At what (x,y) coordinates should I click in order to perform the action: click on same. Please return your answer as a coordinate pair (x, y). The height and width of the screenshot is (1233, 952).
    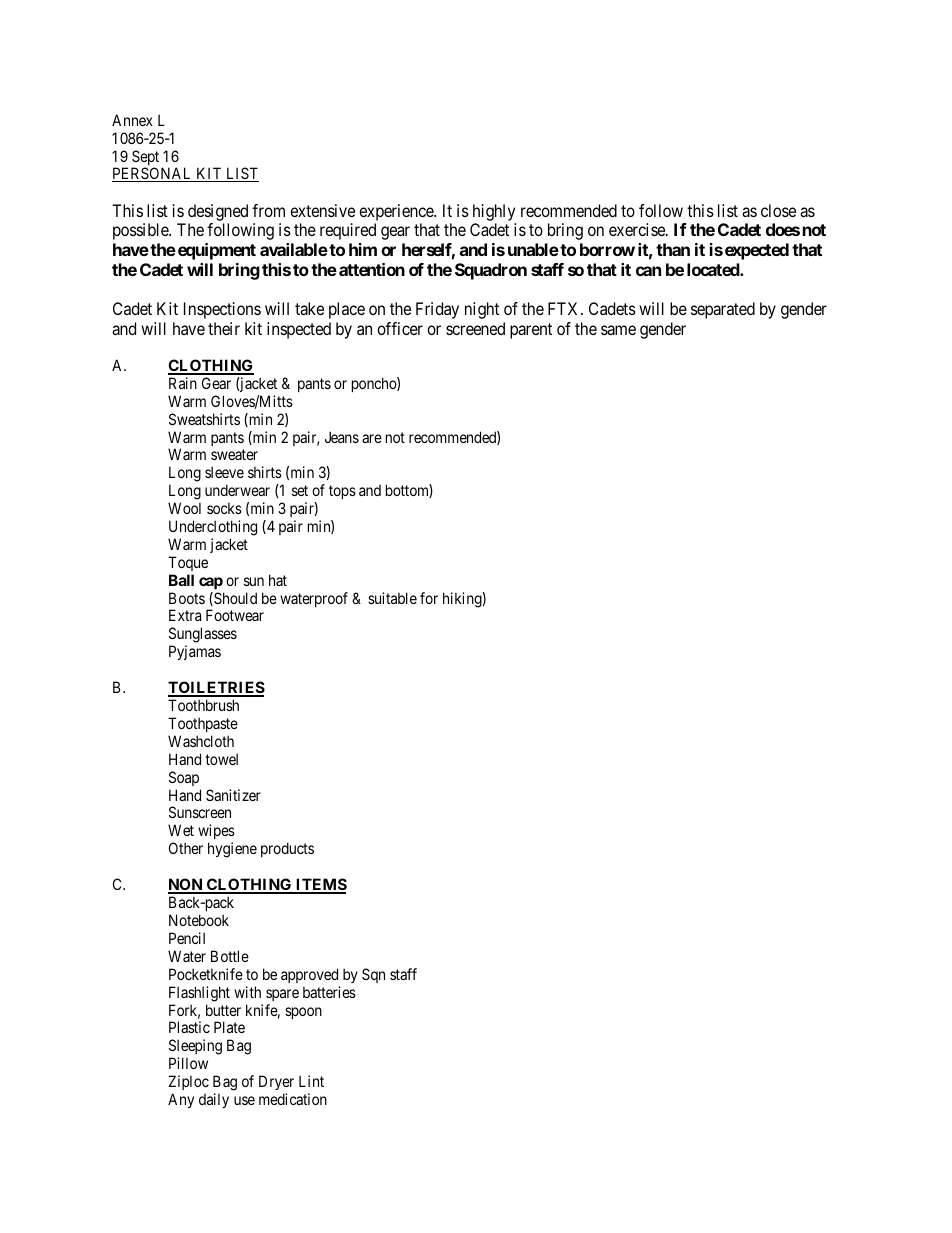
    Looking at the image, I should click on (618, 330).
